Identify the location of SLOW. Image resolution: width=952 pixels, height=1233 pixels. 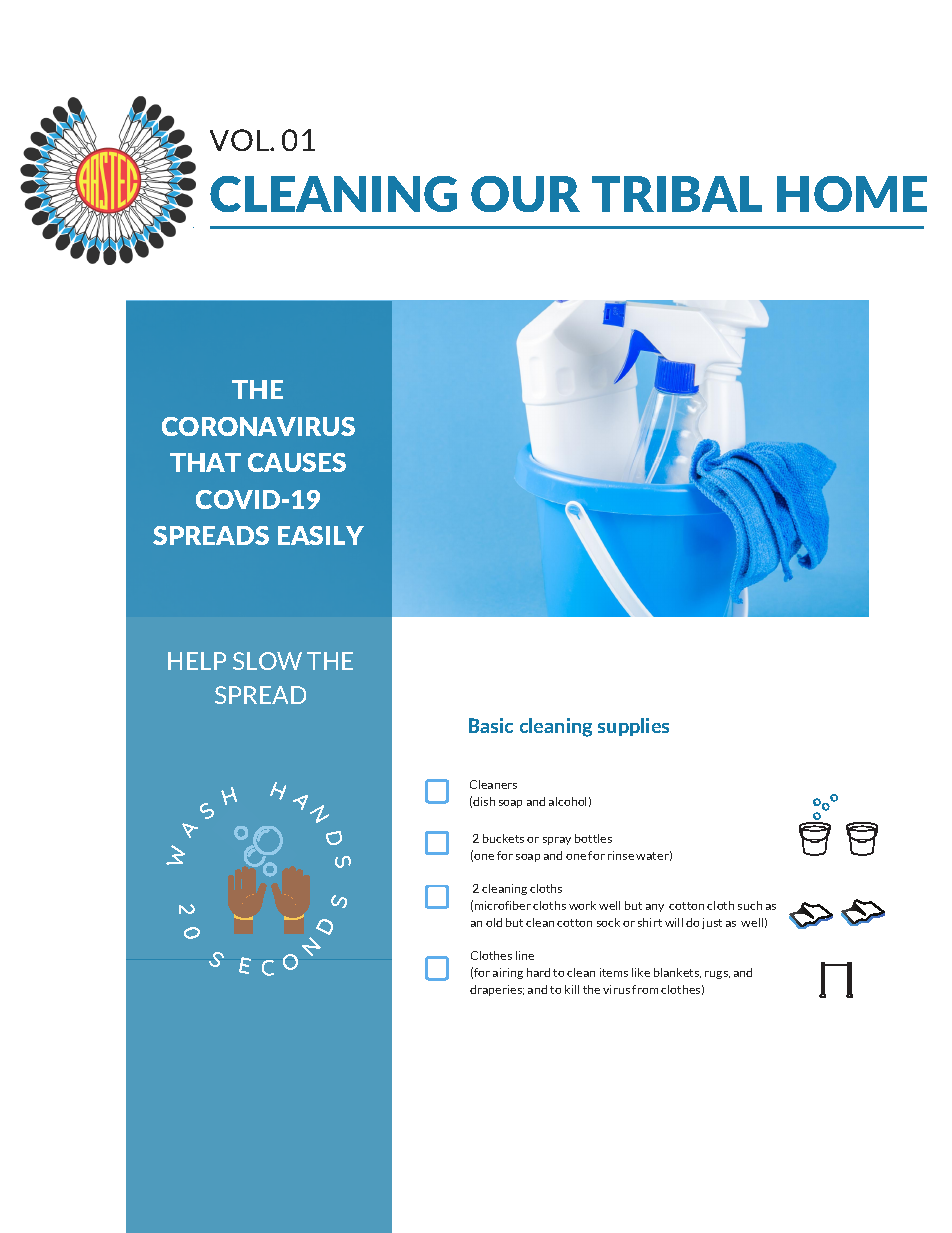
(267, 661).
